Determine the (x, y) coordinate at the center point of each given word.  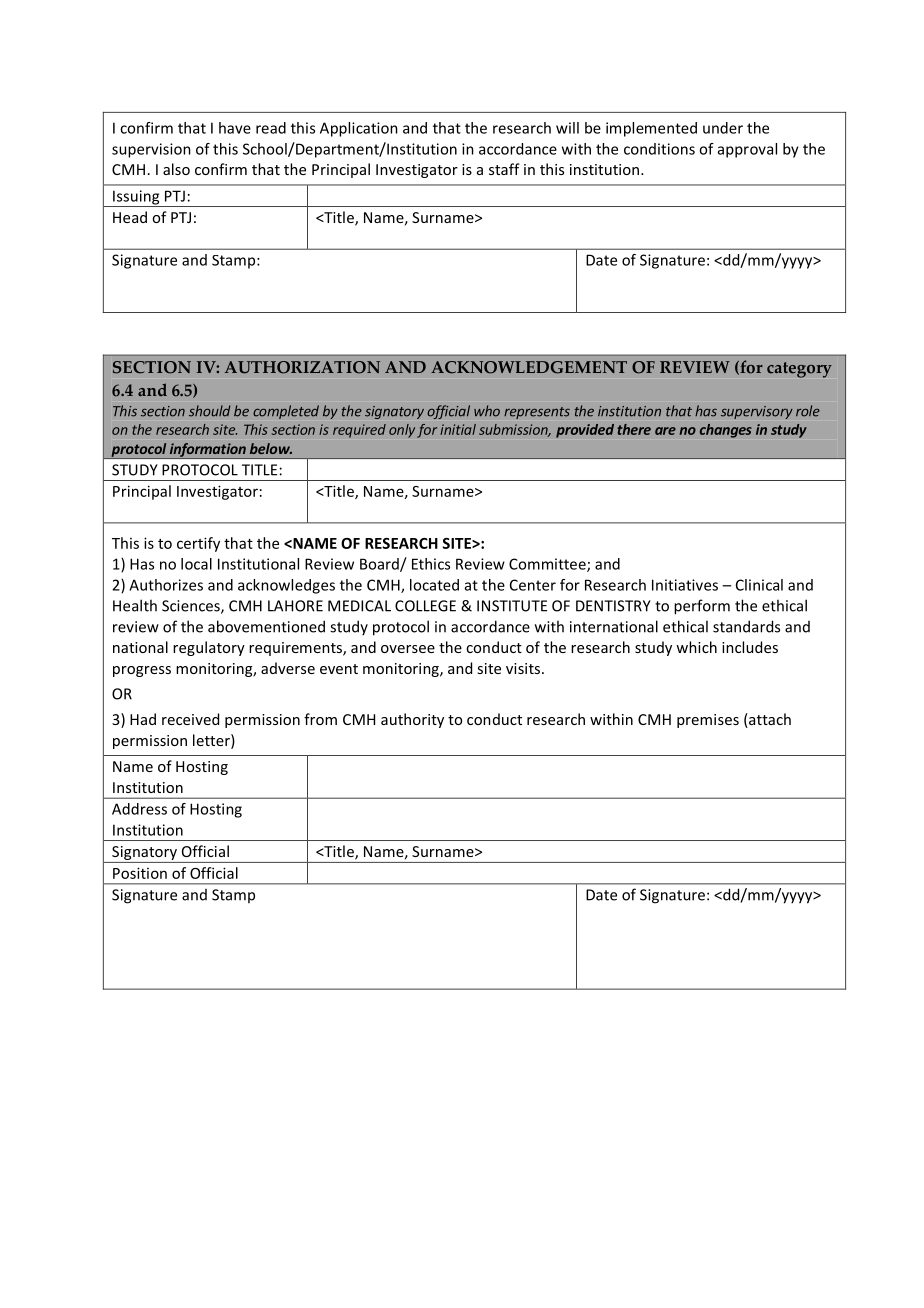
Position (140, 873)
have (235, 128)
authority (412, 720)
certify (198, 544)
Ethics (431, 564)
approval (747, 150)
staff (504, 169)
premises (708, 721)
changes (726, 431)
